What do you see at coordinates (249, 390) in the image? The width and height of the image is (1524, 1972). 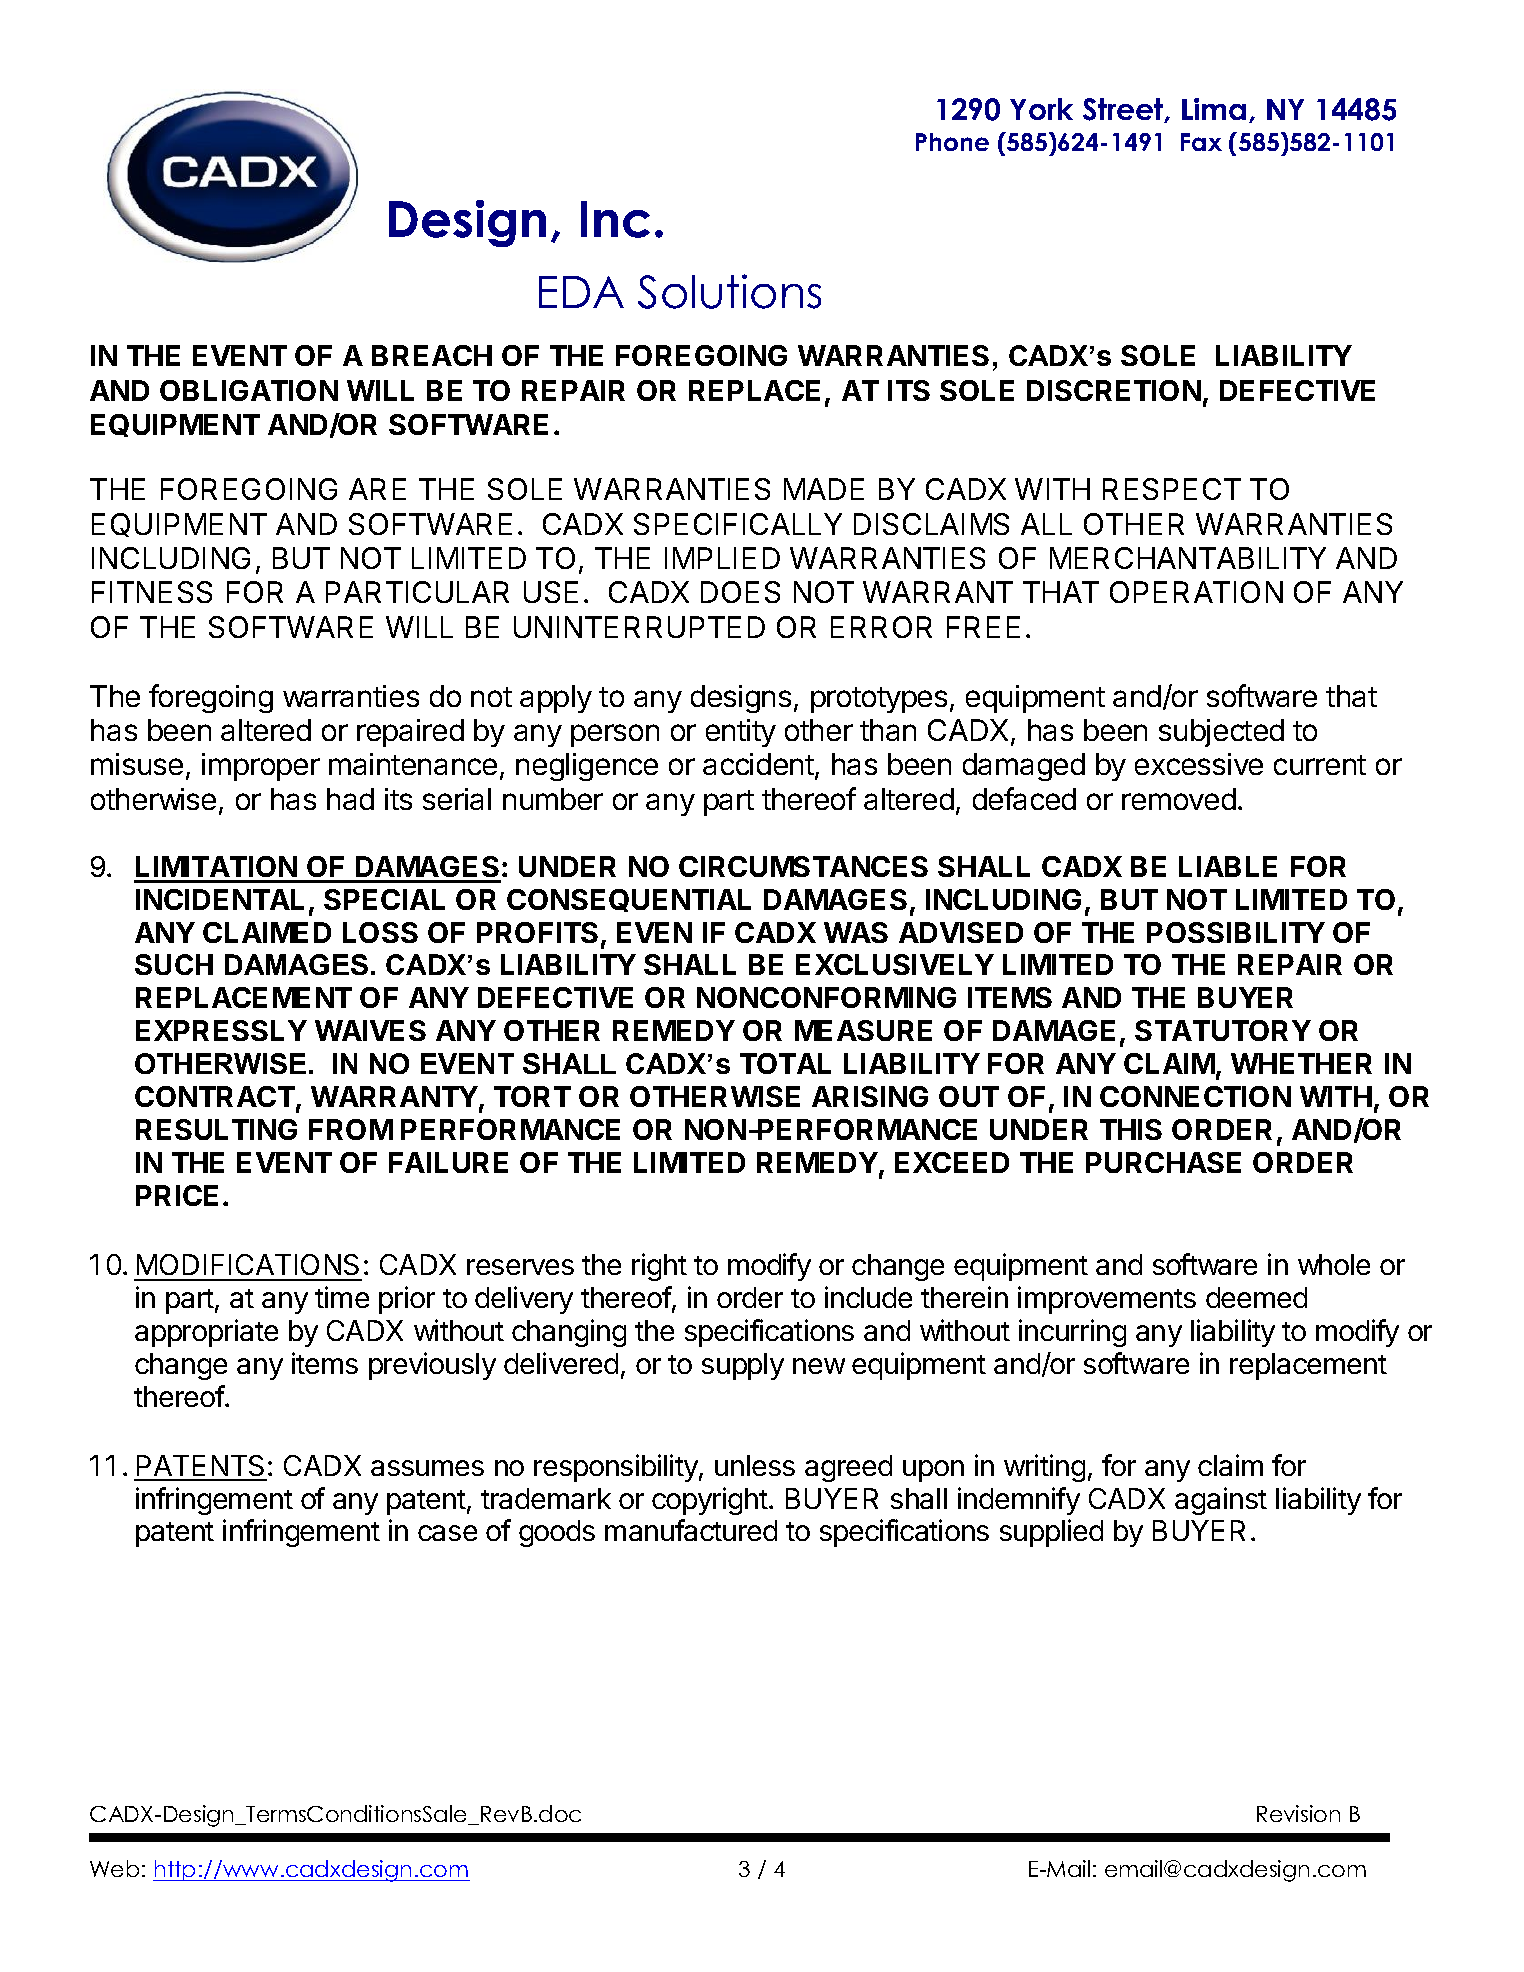 I see `OBLIGATION` at bounding box center [249, 390].
